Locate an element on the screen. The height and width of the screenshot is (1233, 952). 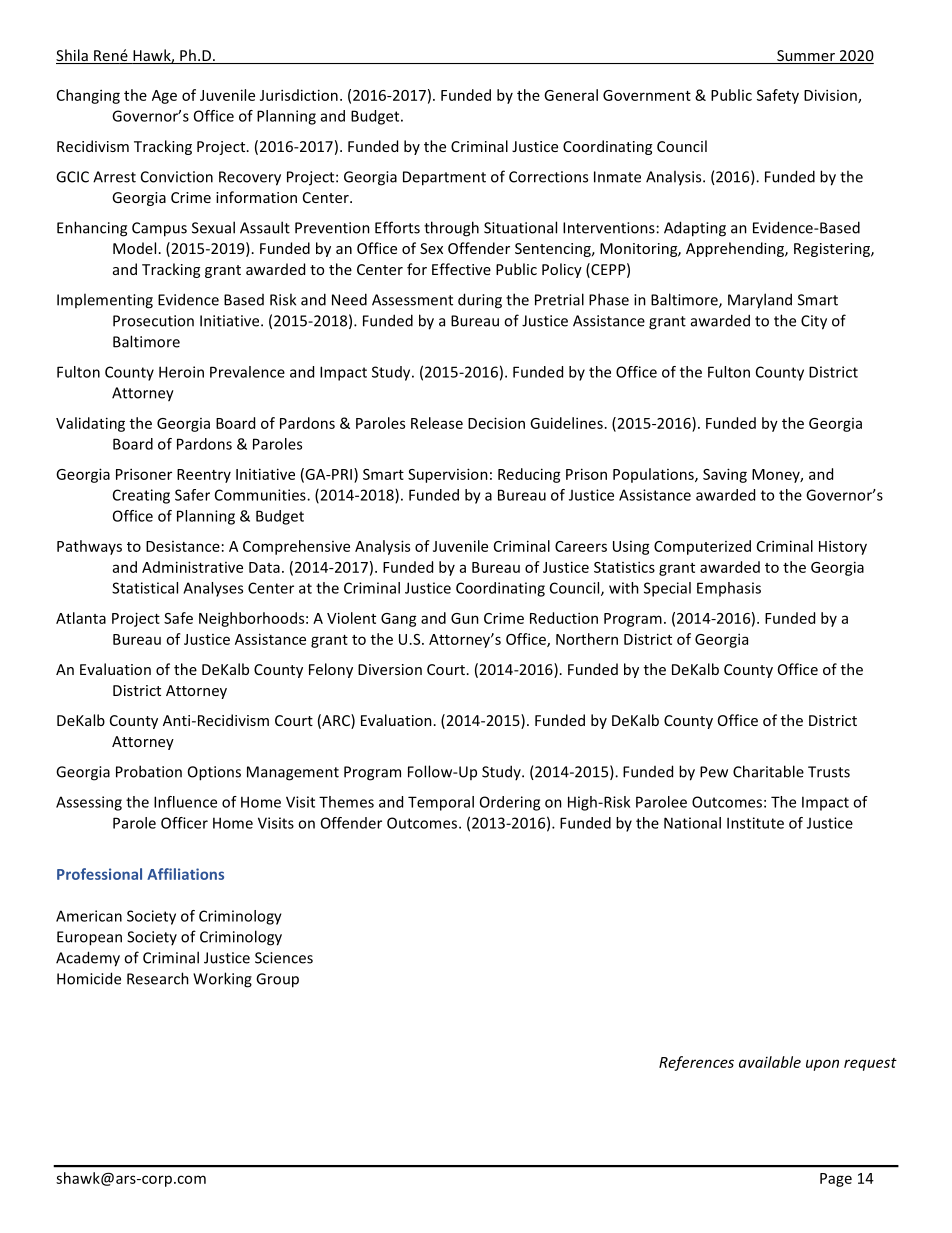
Changing is located at coordinates (88, 96).
